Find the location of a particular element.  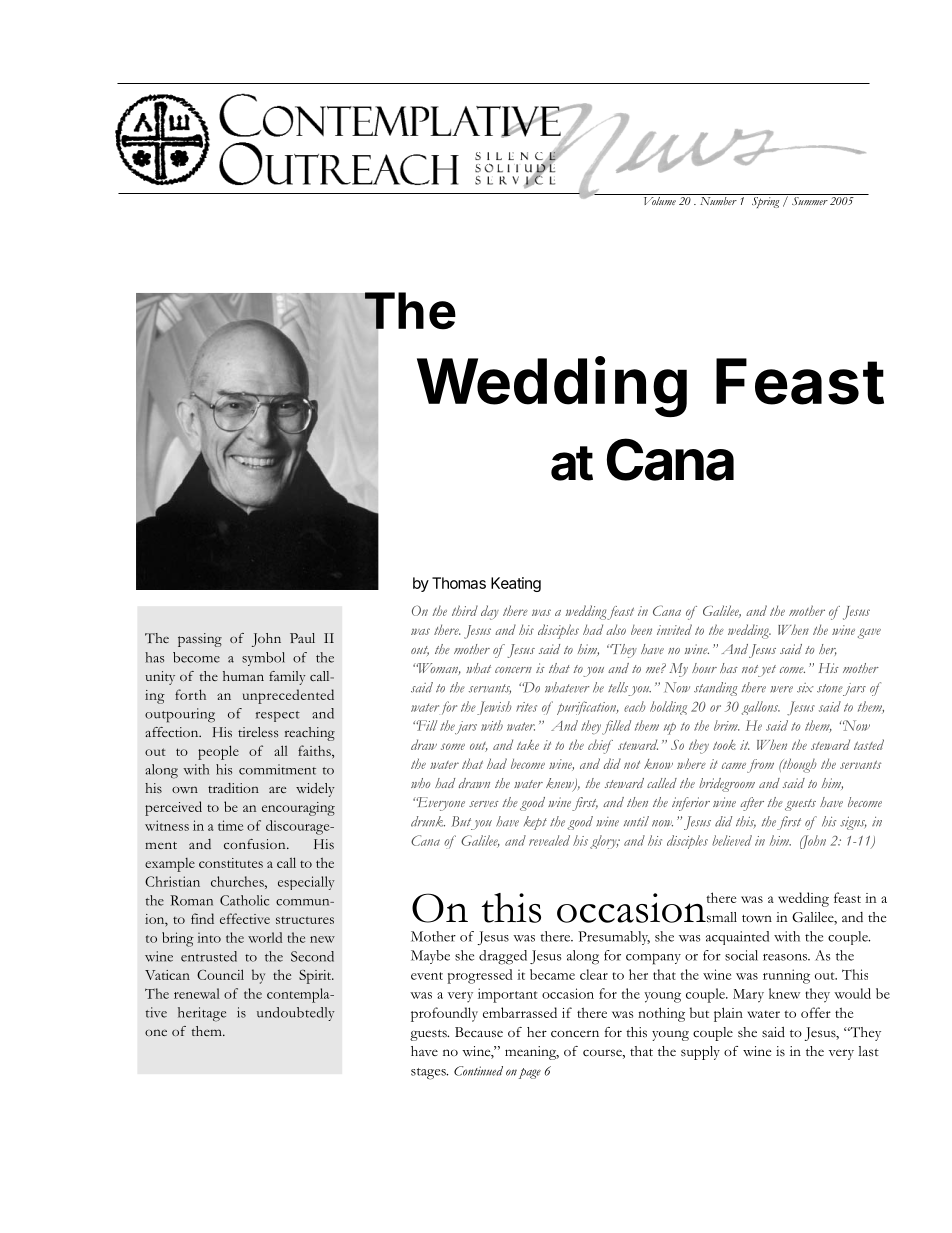

Number is located at coordinates (718, 199).
